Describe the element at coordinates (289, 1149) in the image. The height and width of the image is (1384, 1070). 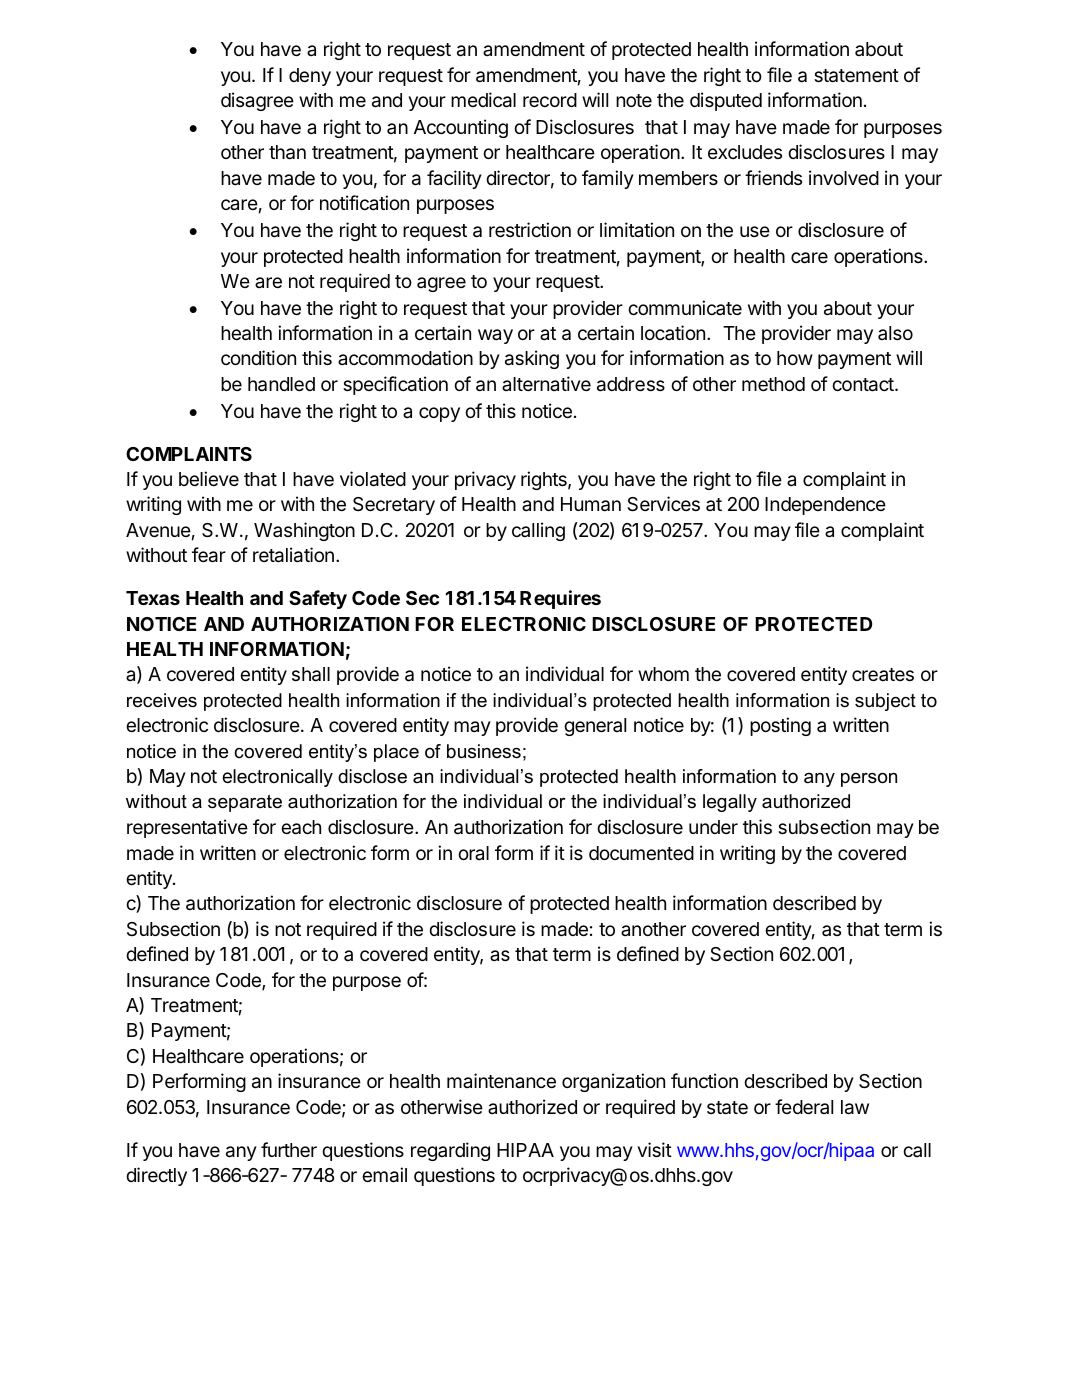
I see `further` at that location.
